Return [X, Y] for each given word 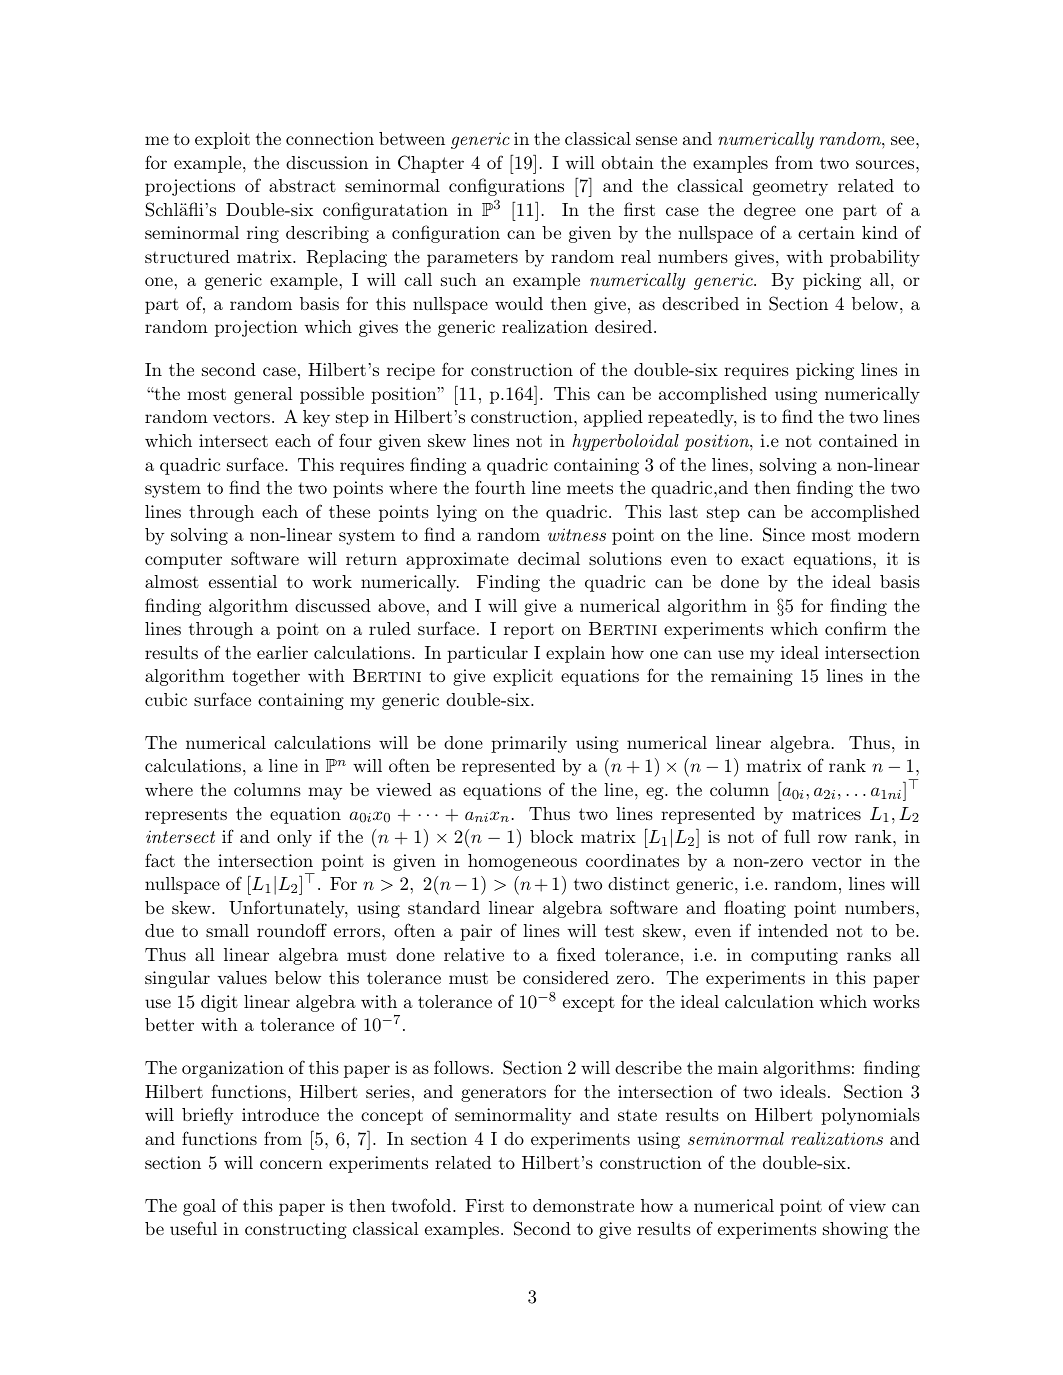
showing [855, 1230]
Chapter [431, 164]
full [797, 836]
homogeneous [522, 862]
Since [784, 534]
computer [183, 561]
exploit [222, 140]
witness [577, 534]
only [294, 838]
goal [199, 1207]
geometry [790, 188]
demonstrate [583, 1205]
